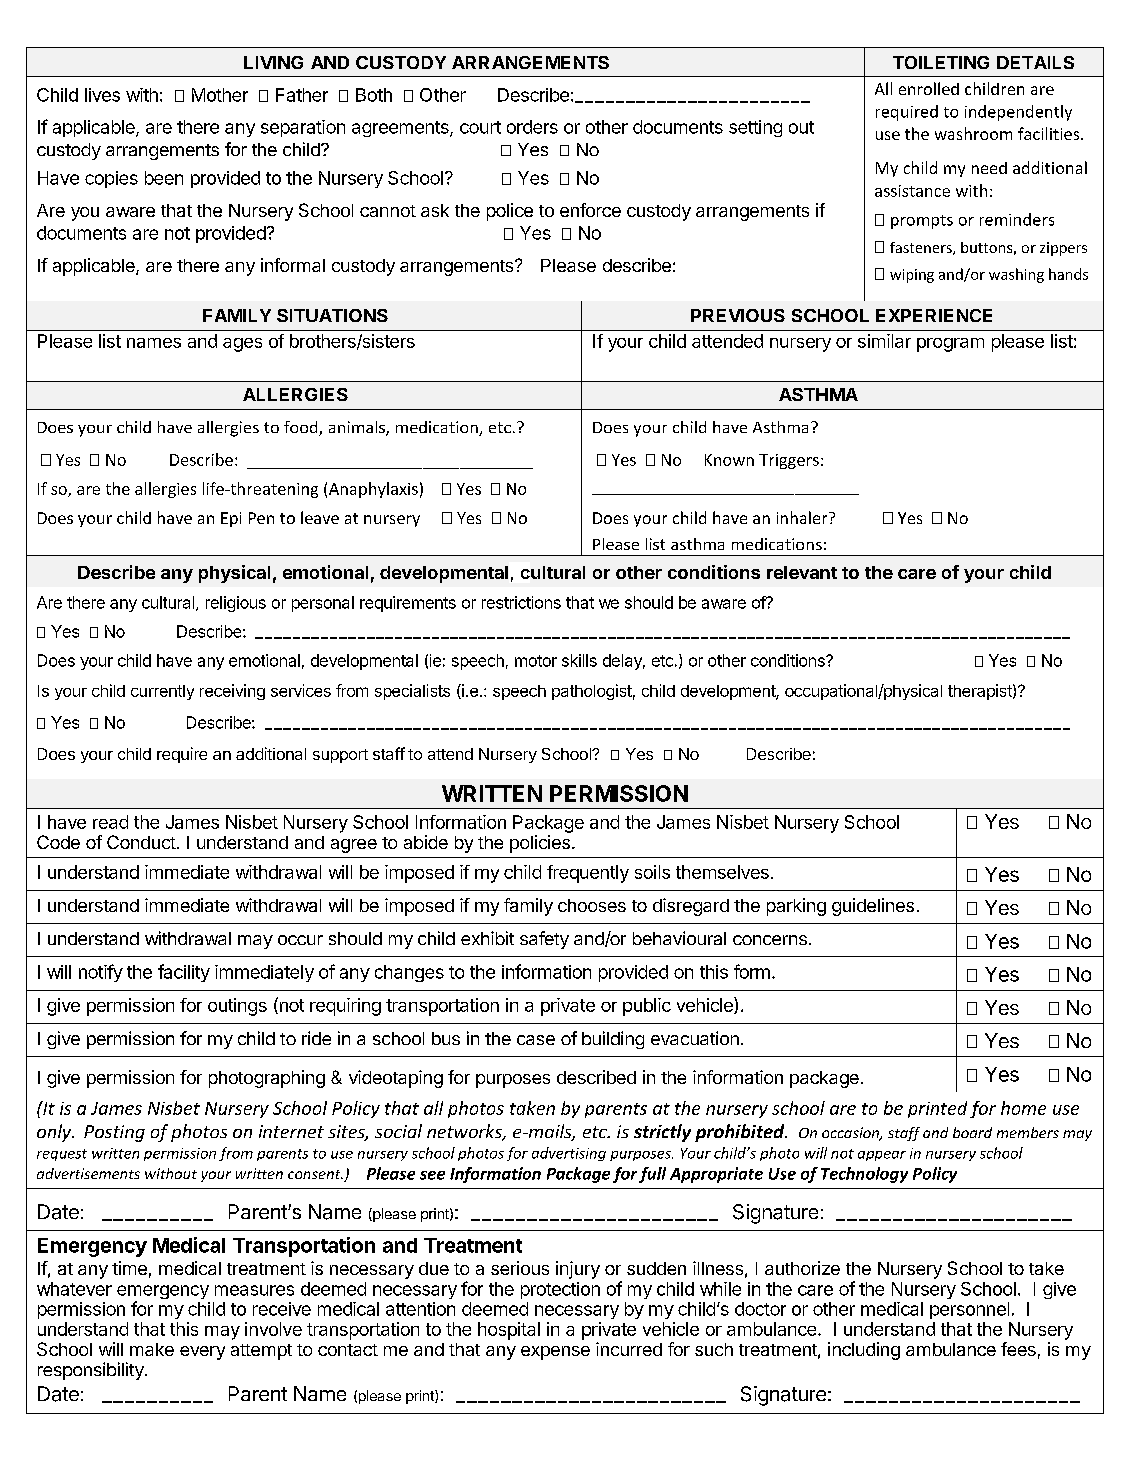 Image resolution: width=1134 pixels, height=1467 pixels. Describe the element at coordinates (242, 345) in the document. I see `ages` at that location.
